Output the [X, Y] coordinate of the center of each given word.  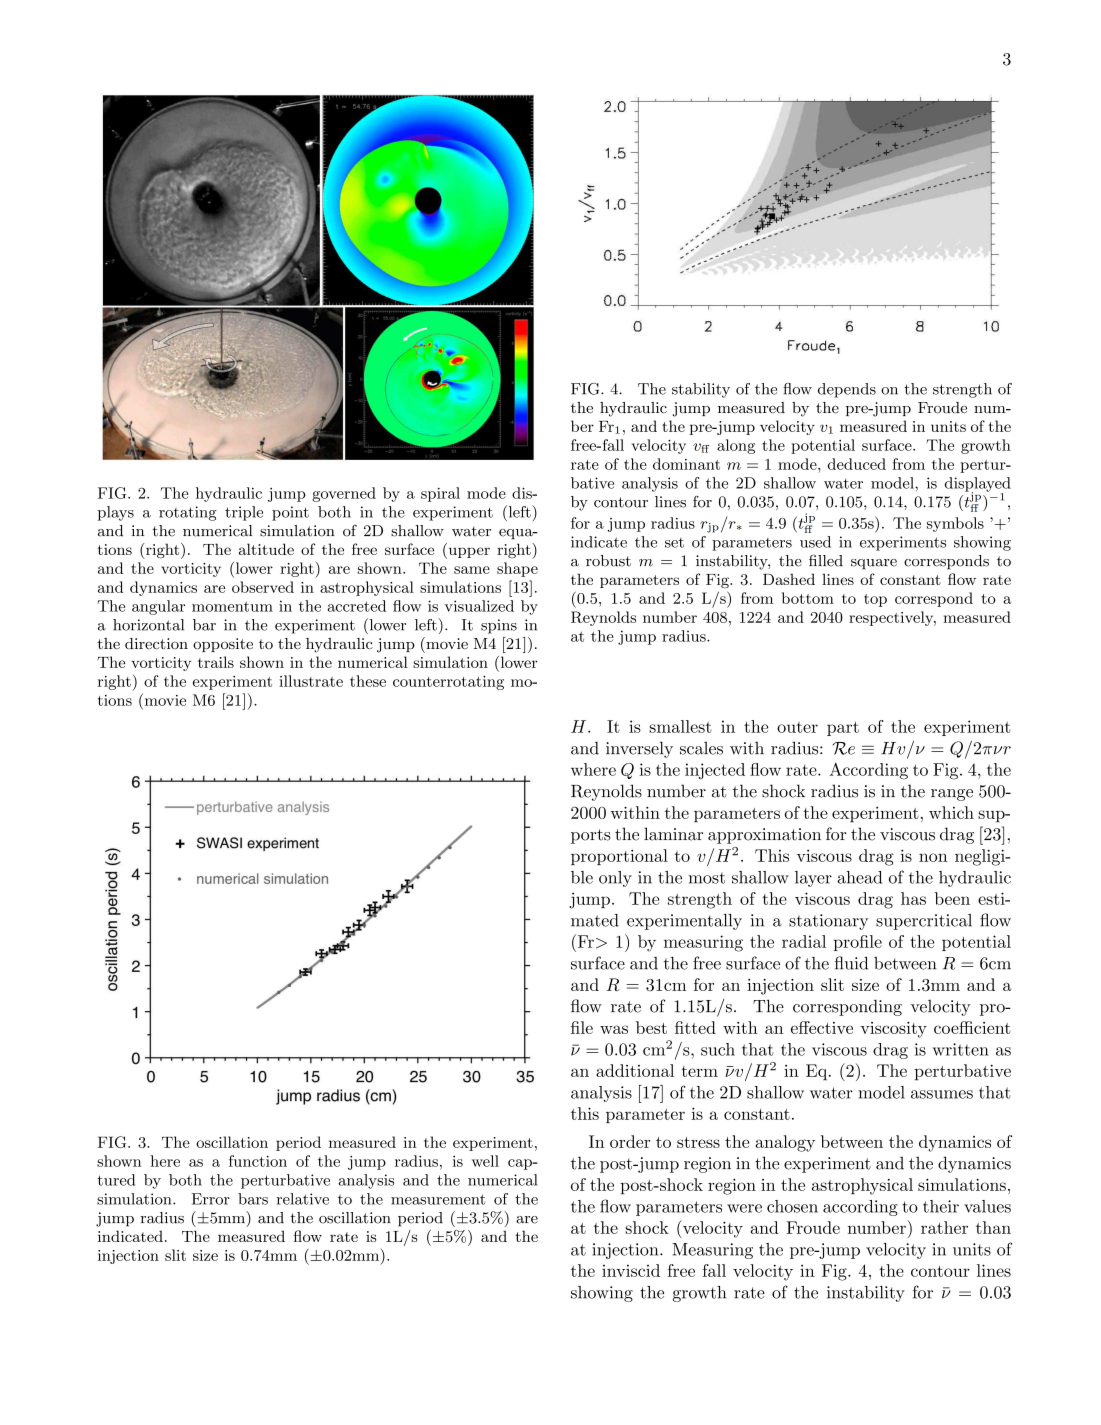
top [875, 600]
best [651, 1027]
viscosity [893, 1030]
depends [847, 390]
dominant [686, 464]
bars [253, 1199]
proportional [619, 857]
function [258, 1161]
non [933, 857]
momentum [232, 606]
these [368, 681]
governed [344, 494]
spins [499, 626]
